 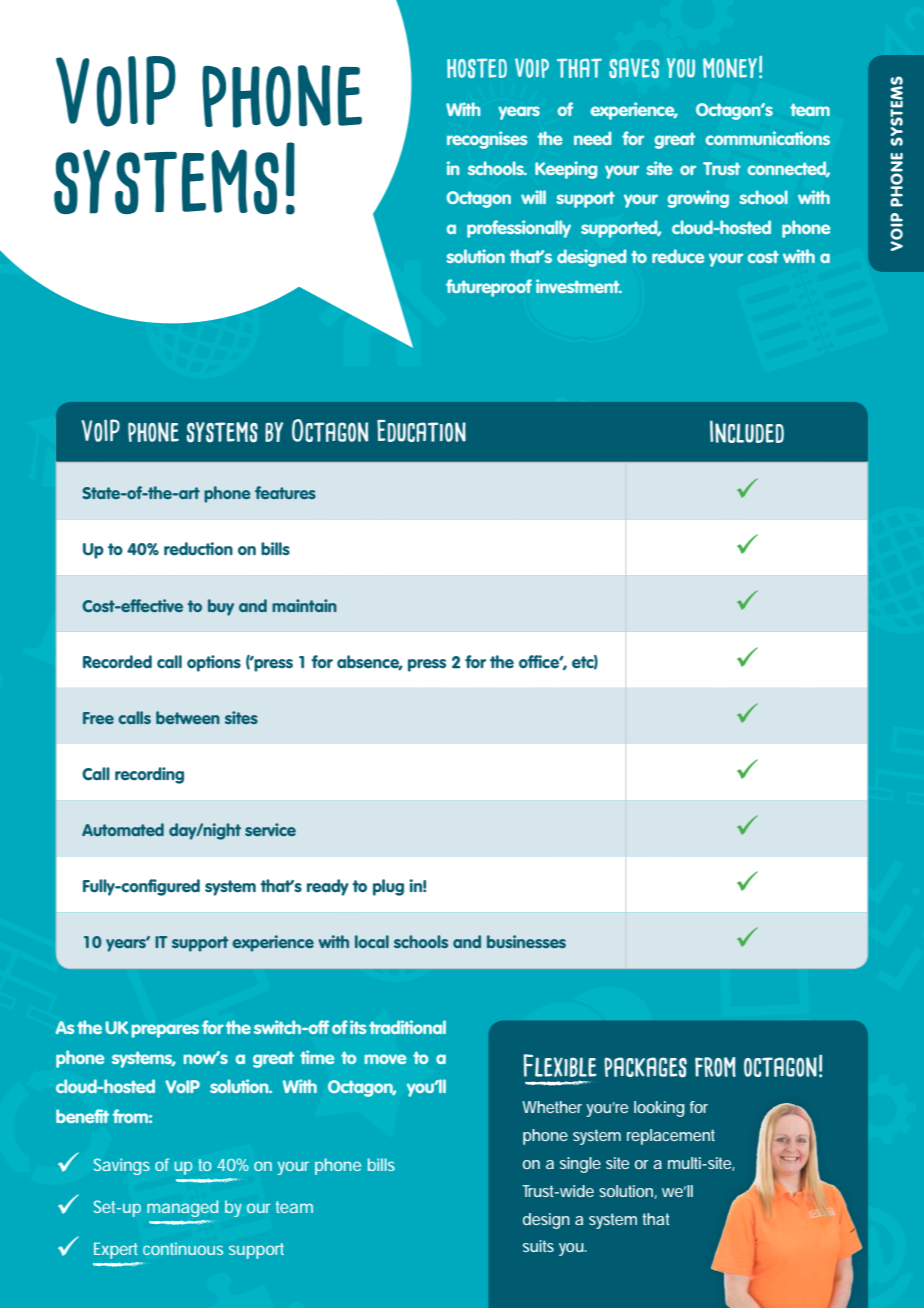 What do you see at coordinates (526, 941) in the screenshot?
I see `businesses` at bounding box center [526, 941].
